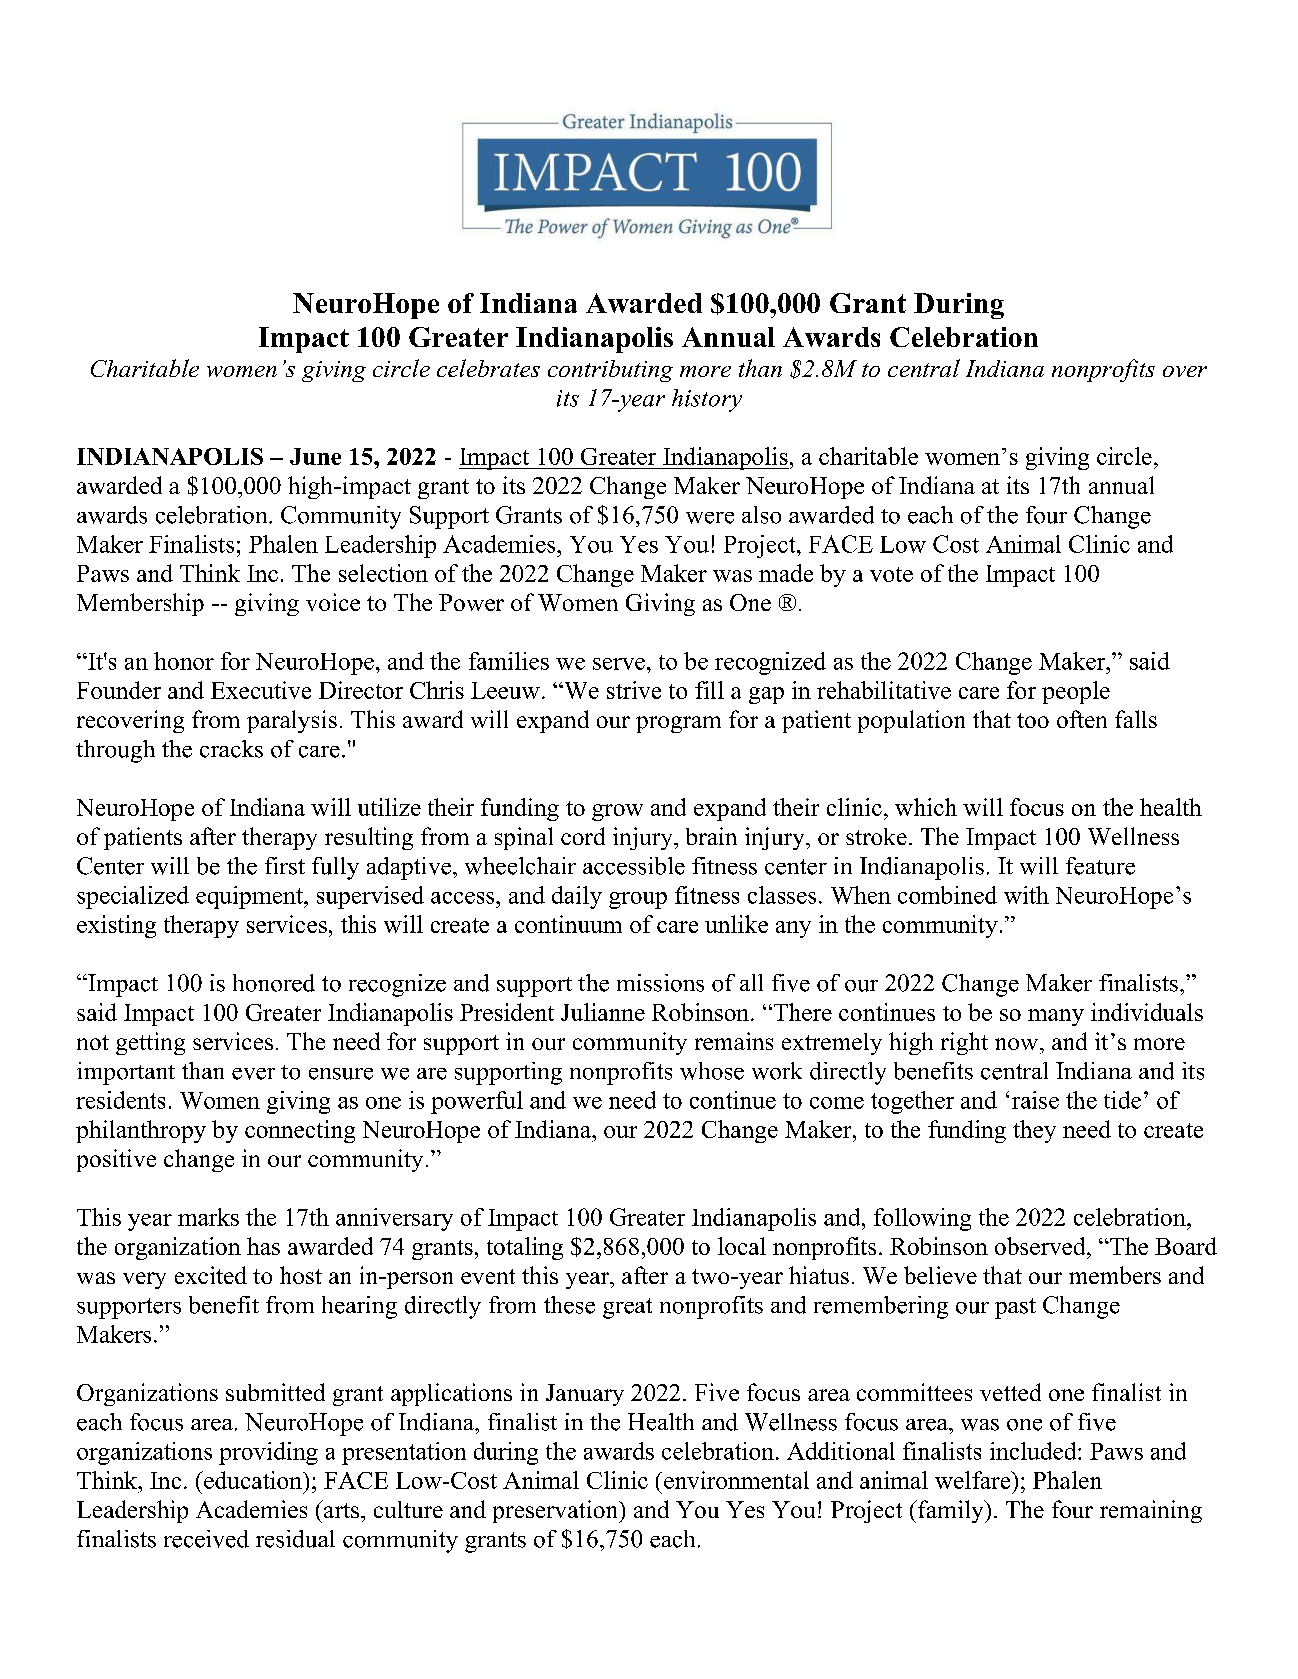  I want to click on local, so click(742, 1246).
